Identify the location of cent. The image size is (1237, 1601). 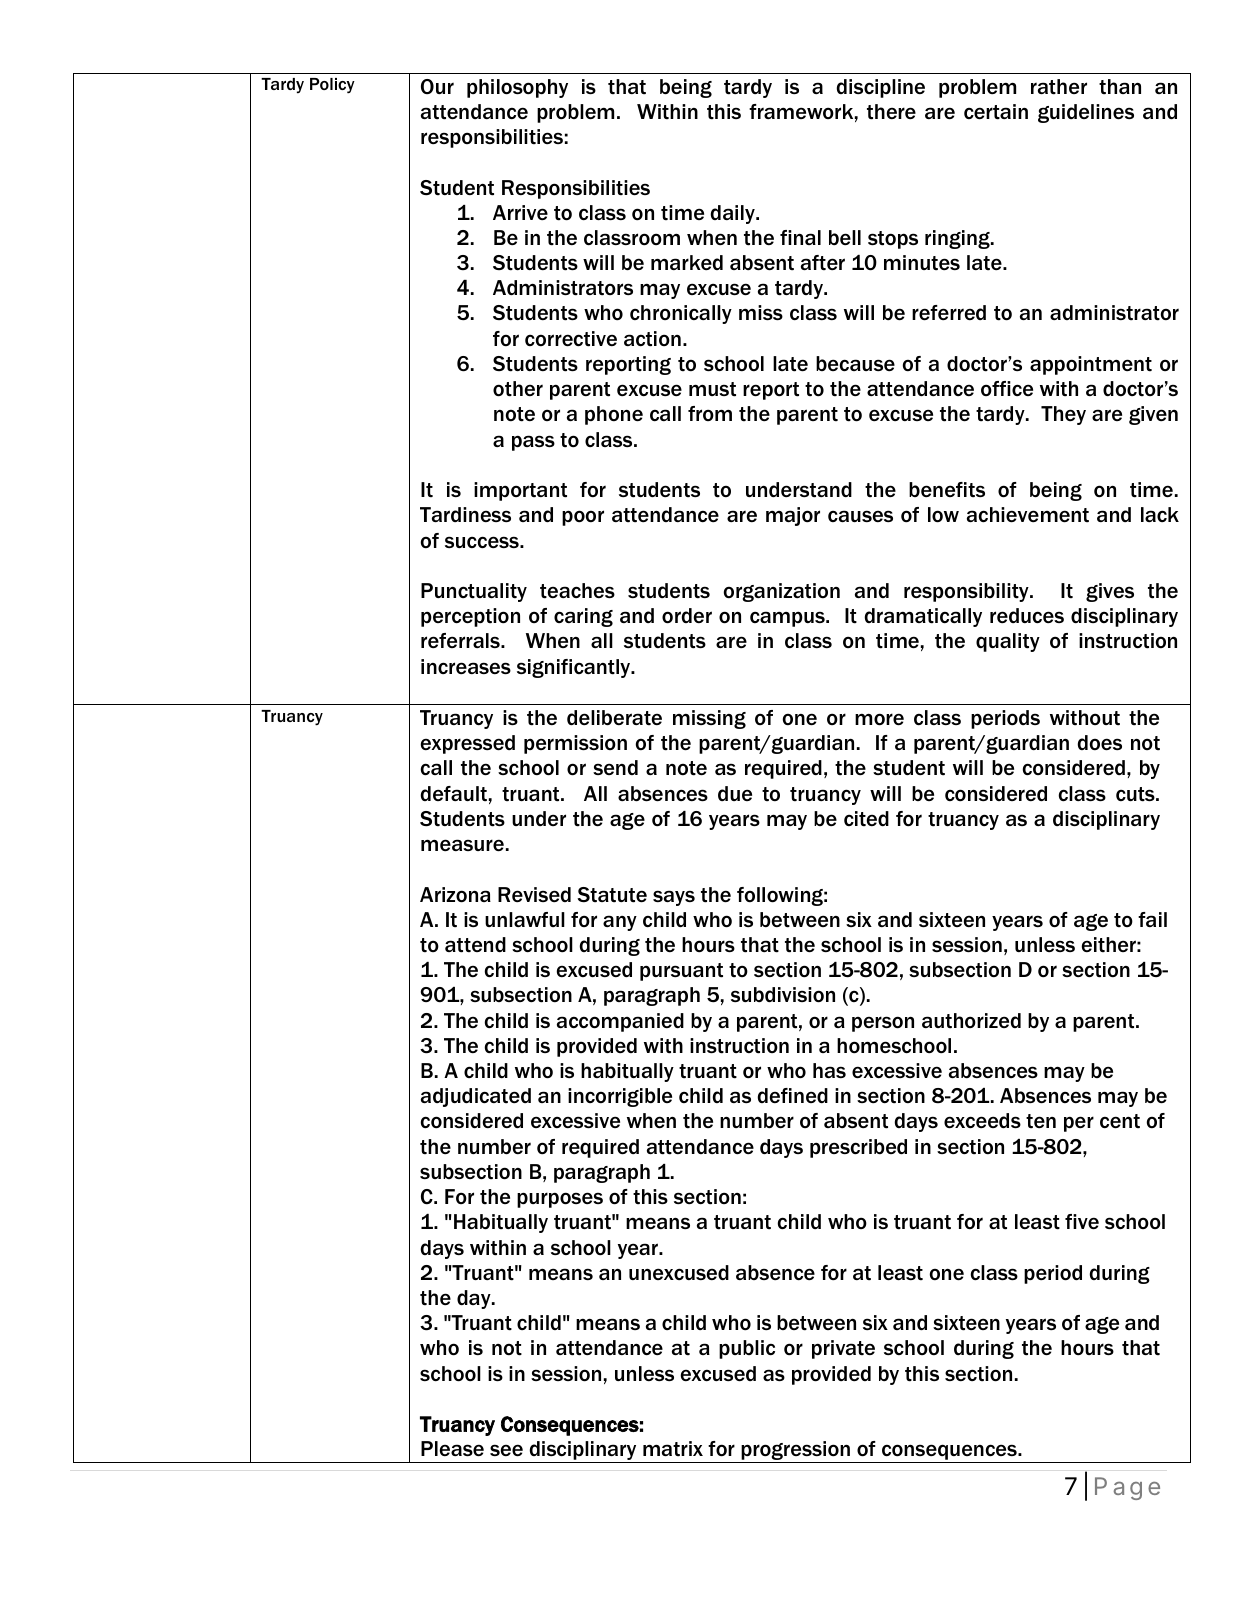
(1120, 1121).
